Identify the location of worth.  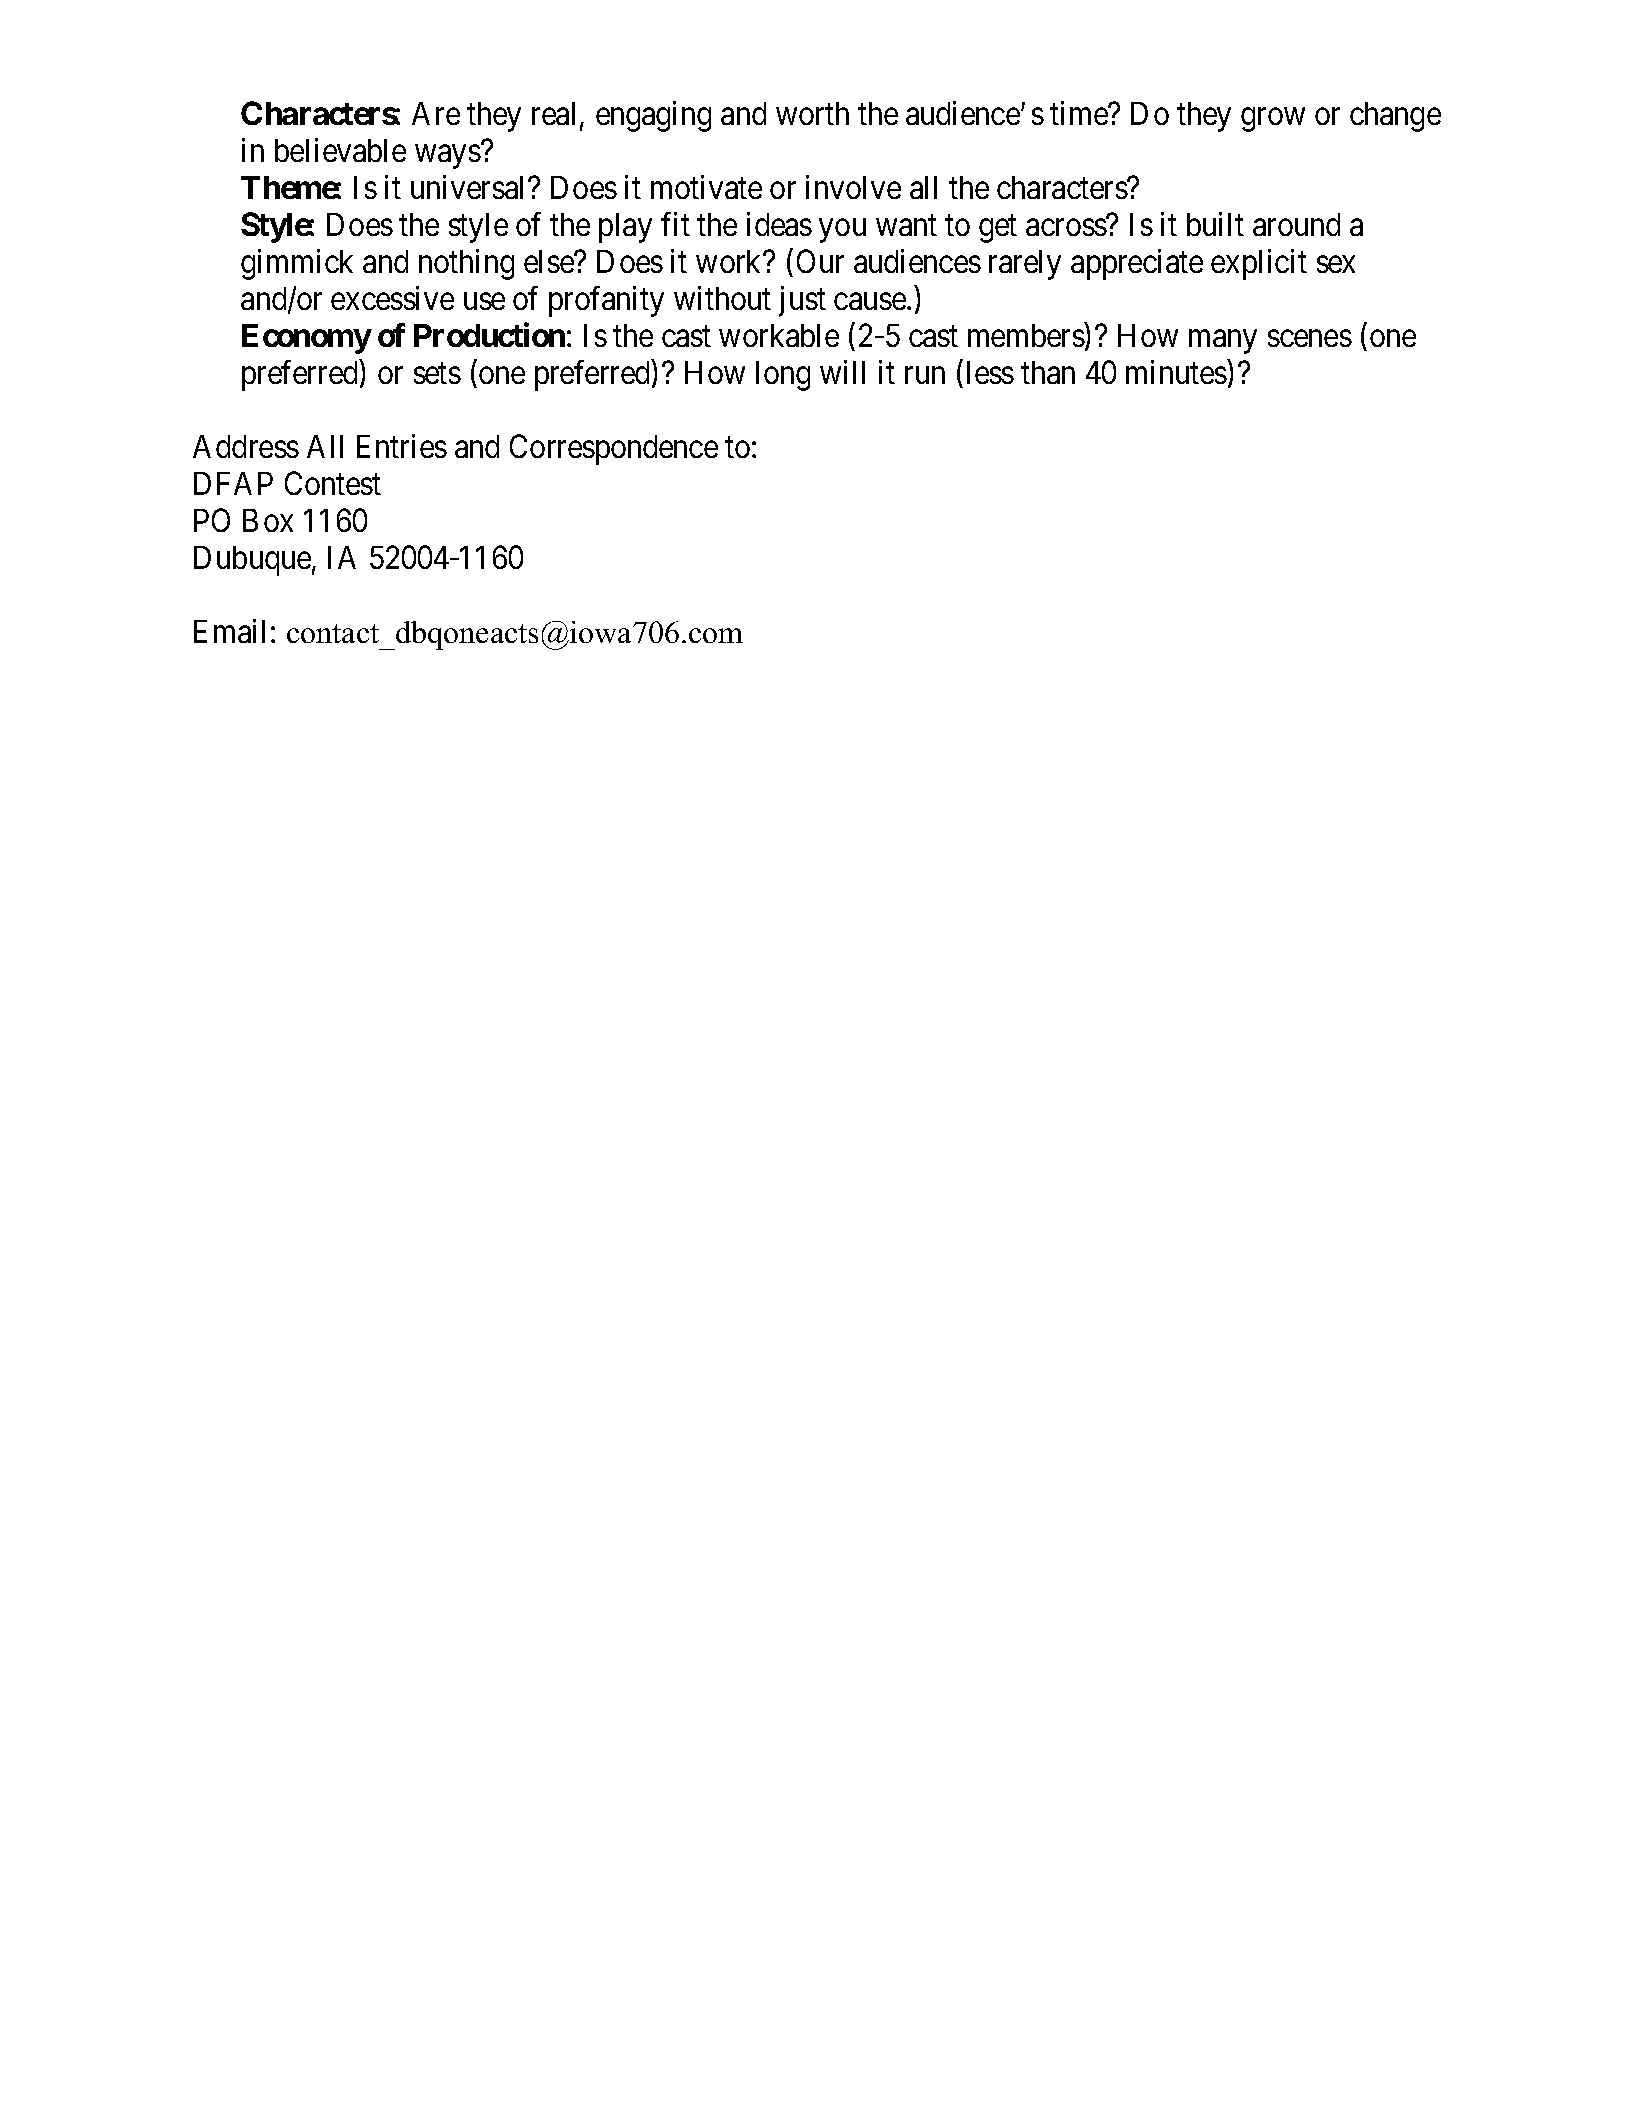
(812, 113).
